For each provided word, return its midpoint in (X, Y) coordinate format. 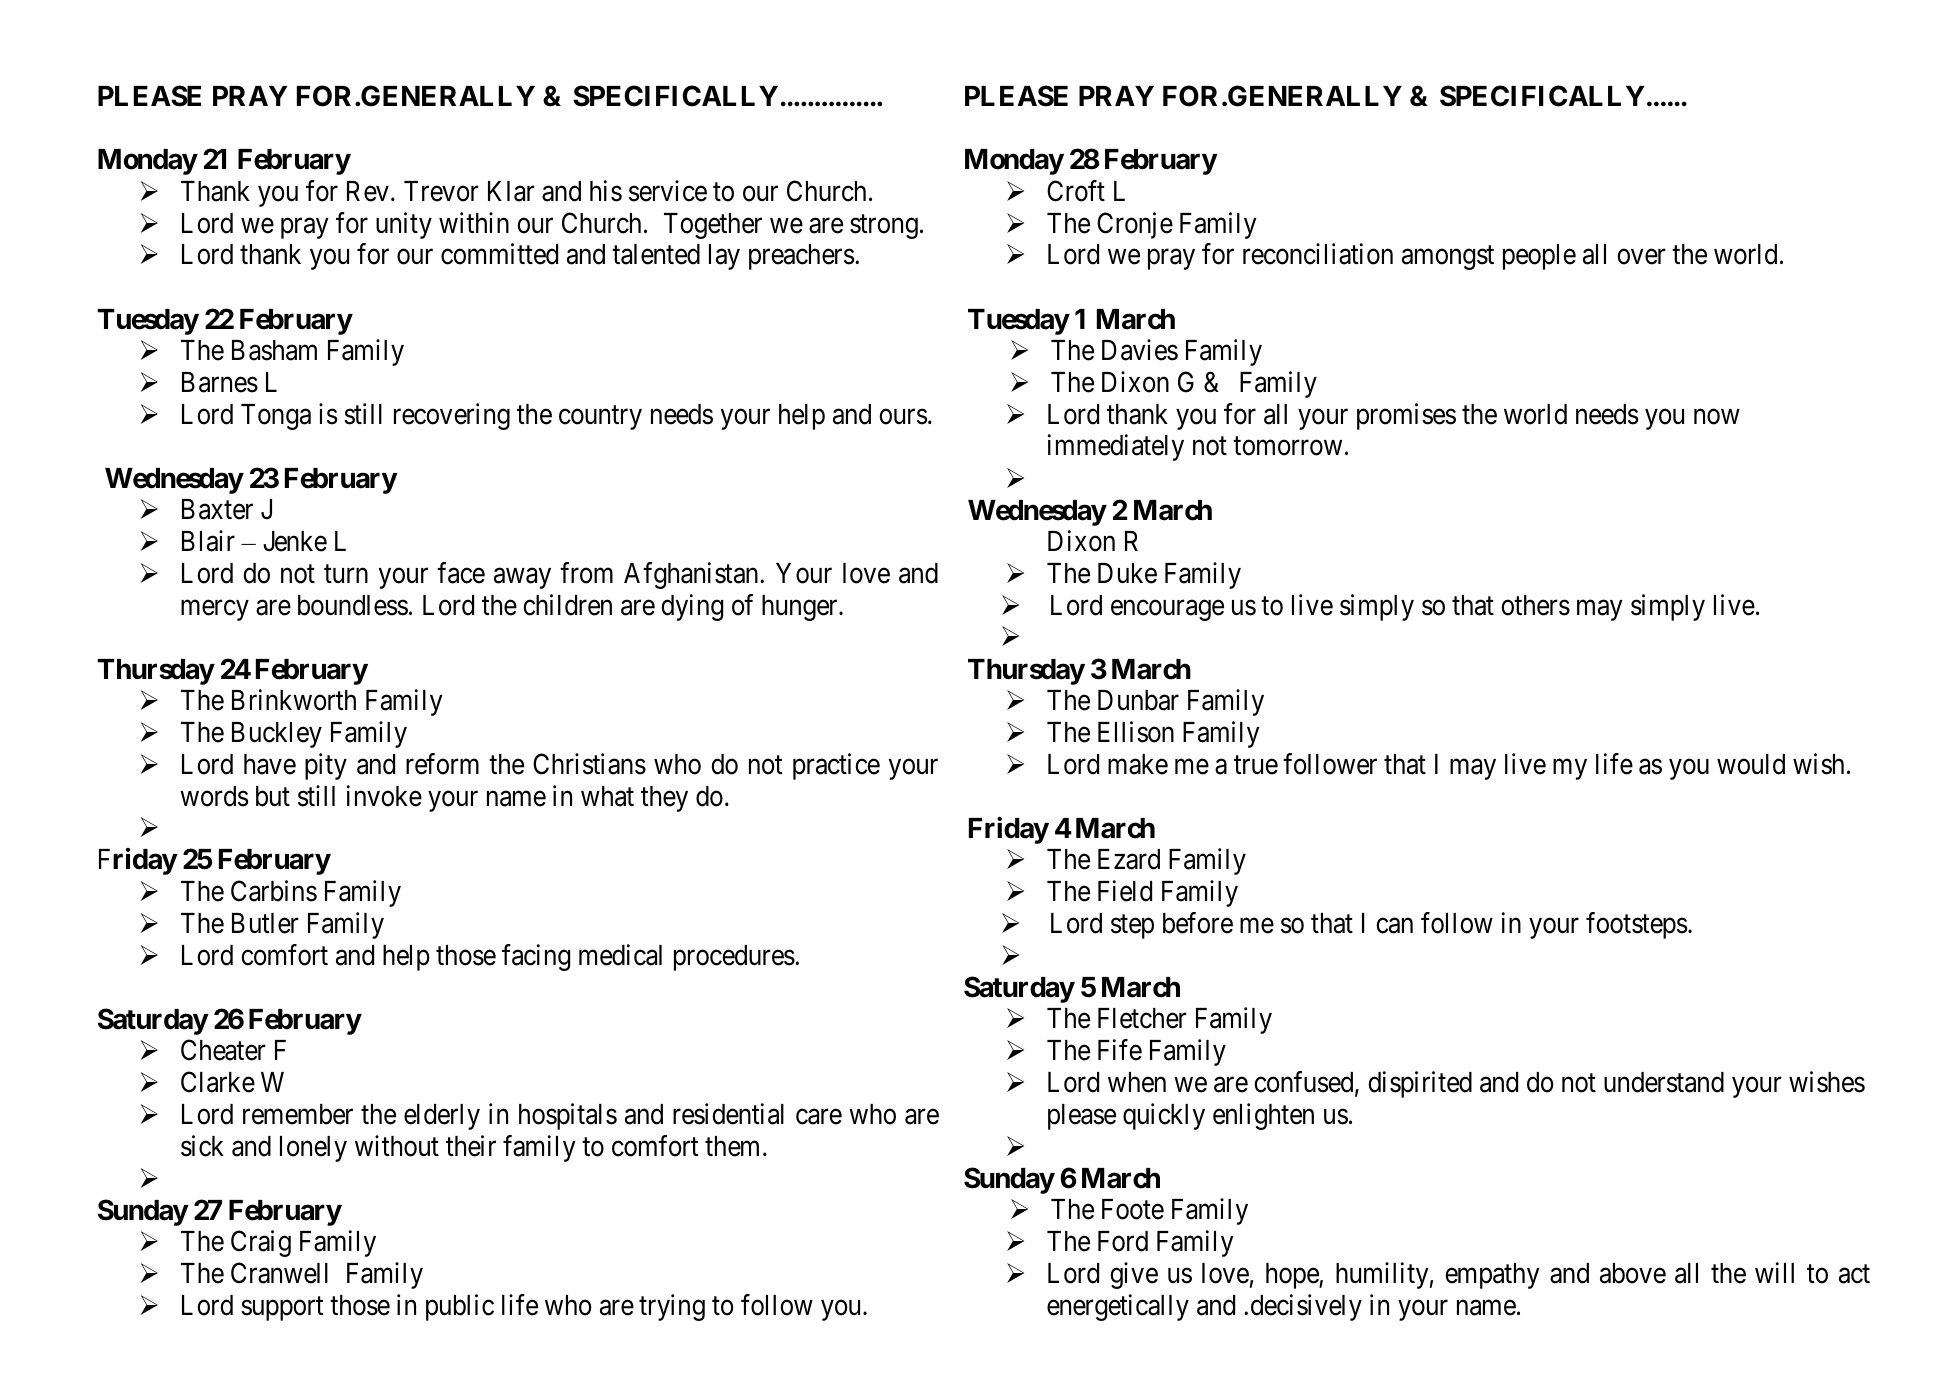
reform (442, 764)
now (1717, 417)
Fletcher (1142, 1018)
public (460, 1307)
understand (1664, 1082)
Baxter (217, 509)
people (1539, 257)
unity (404, 225)
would (1751, 764)
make (1138, 764)
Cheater (223, 1050)
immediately (1116, 447)
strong (884, 227)
